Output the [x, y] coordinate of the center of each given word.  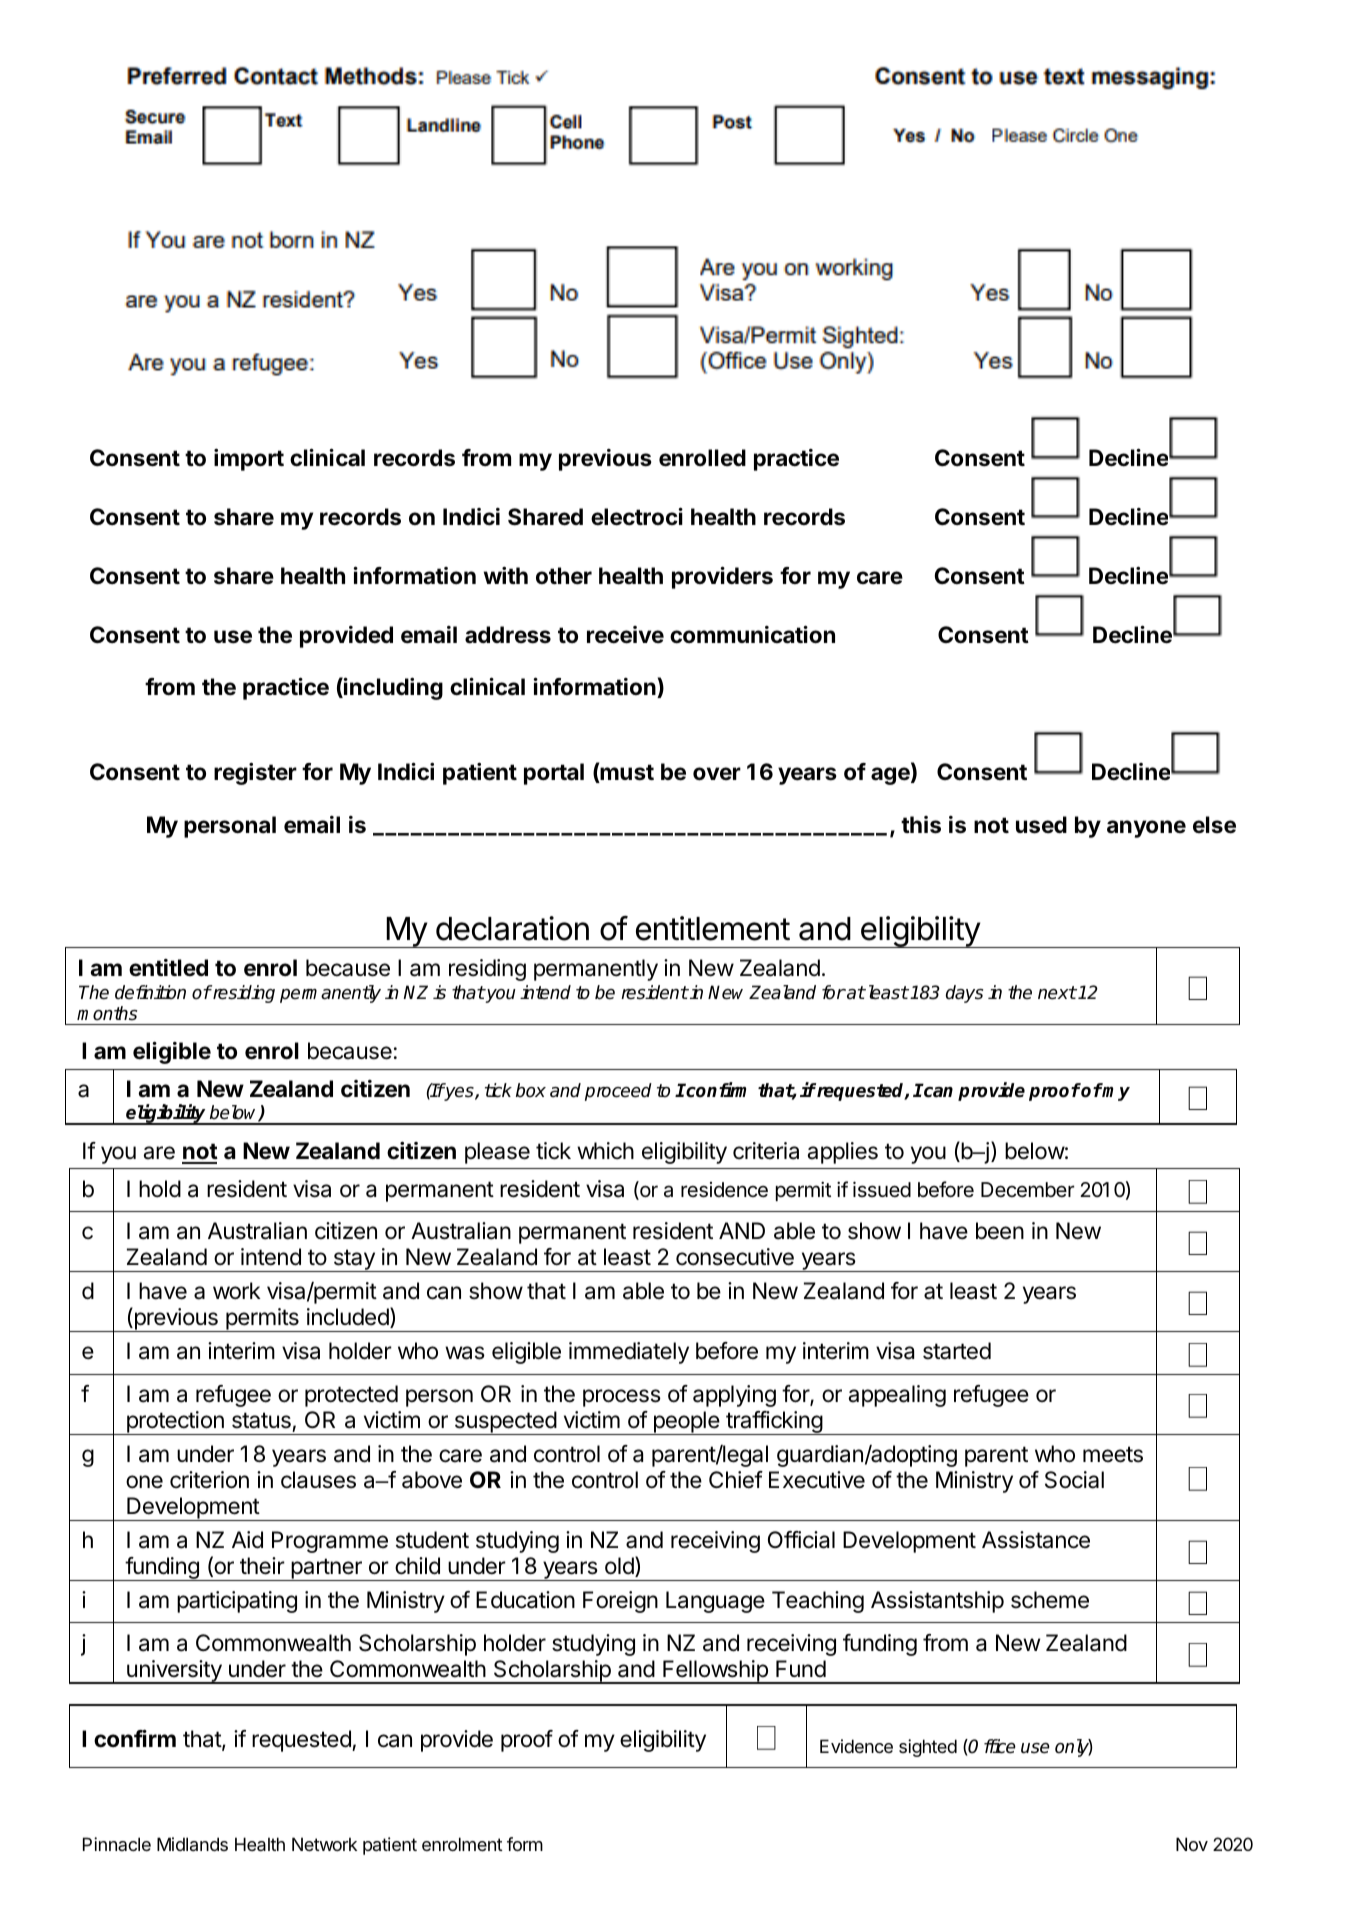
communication [752, 634]
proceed [618, 1092]
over [717, 774]
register [255, 773]
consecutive [735, 1257]
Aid [247, 1540]
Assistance [1036, 1540]
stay [354, 1260]
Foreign [620, 1602]
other [564, 576]
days [964, 994]
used [1041, 825]
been [1000, 1231]
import [249, 459]
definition [150, 992]
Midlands [192, 1844]
